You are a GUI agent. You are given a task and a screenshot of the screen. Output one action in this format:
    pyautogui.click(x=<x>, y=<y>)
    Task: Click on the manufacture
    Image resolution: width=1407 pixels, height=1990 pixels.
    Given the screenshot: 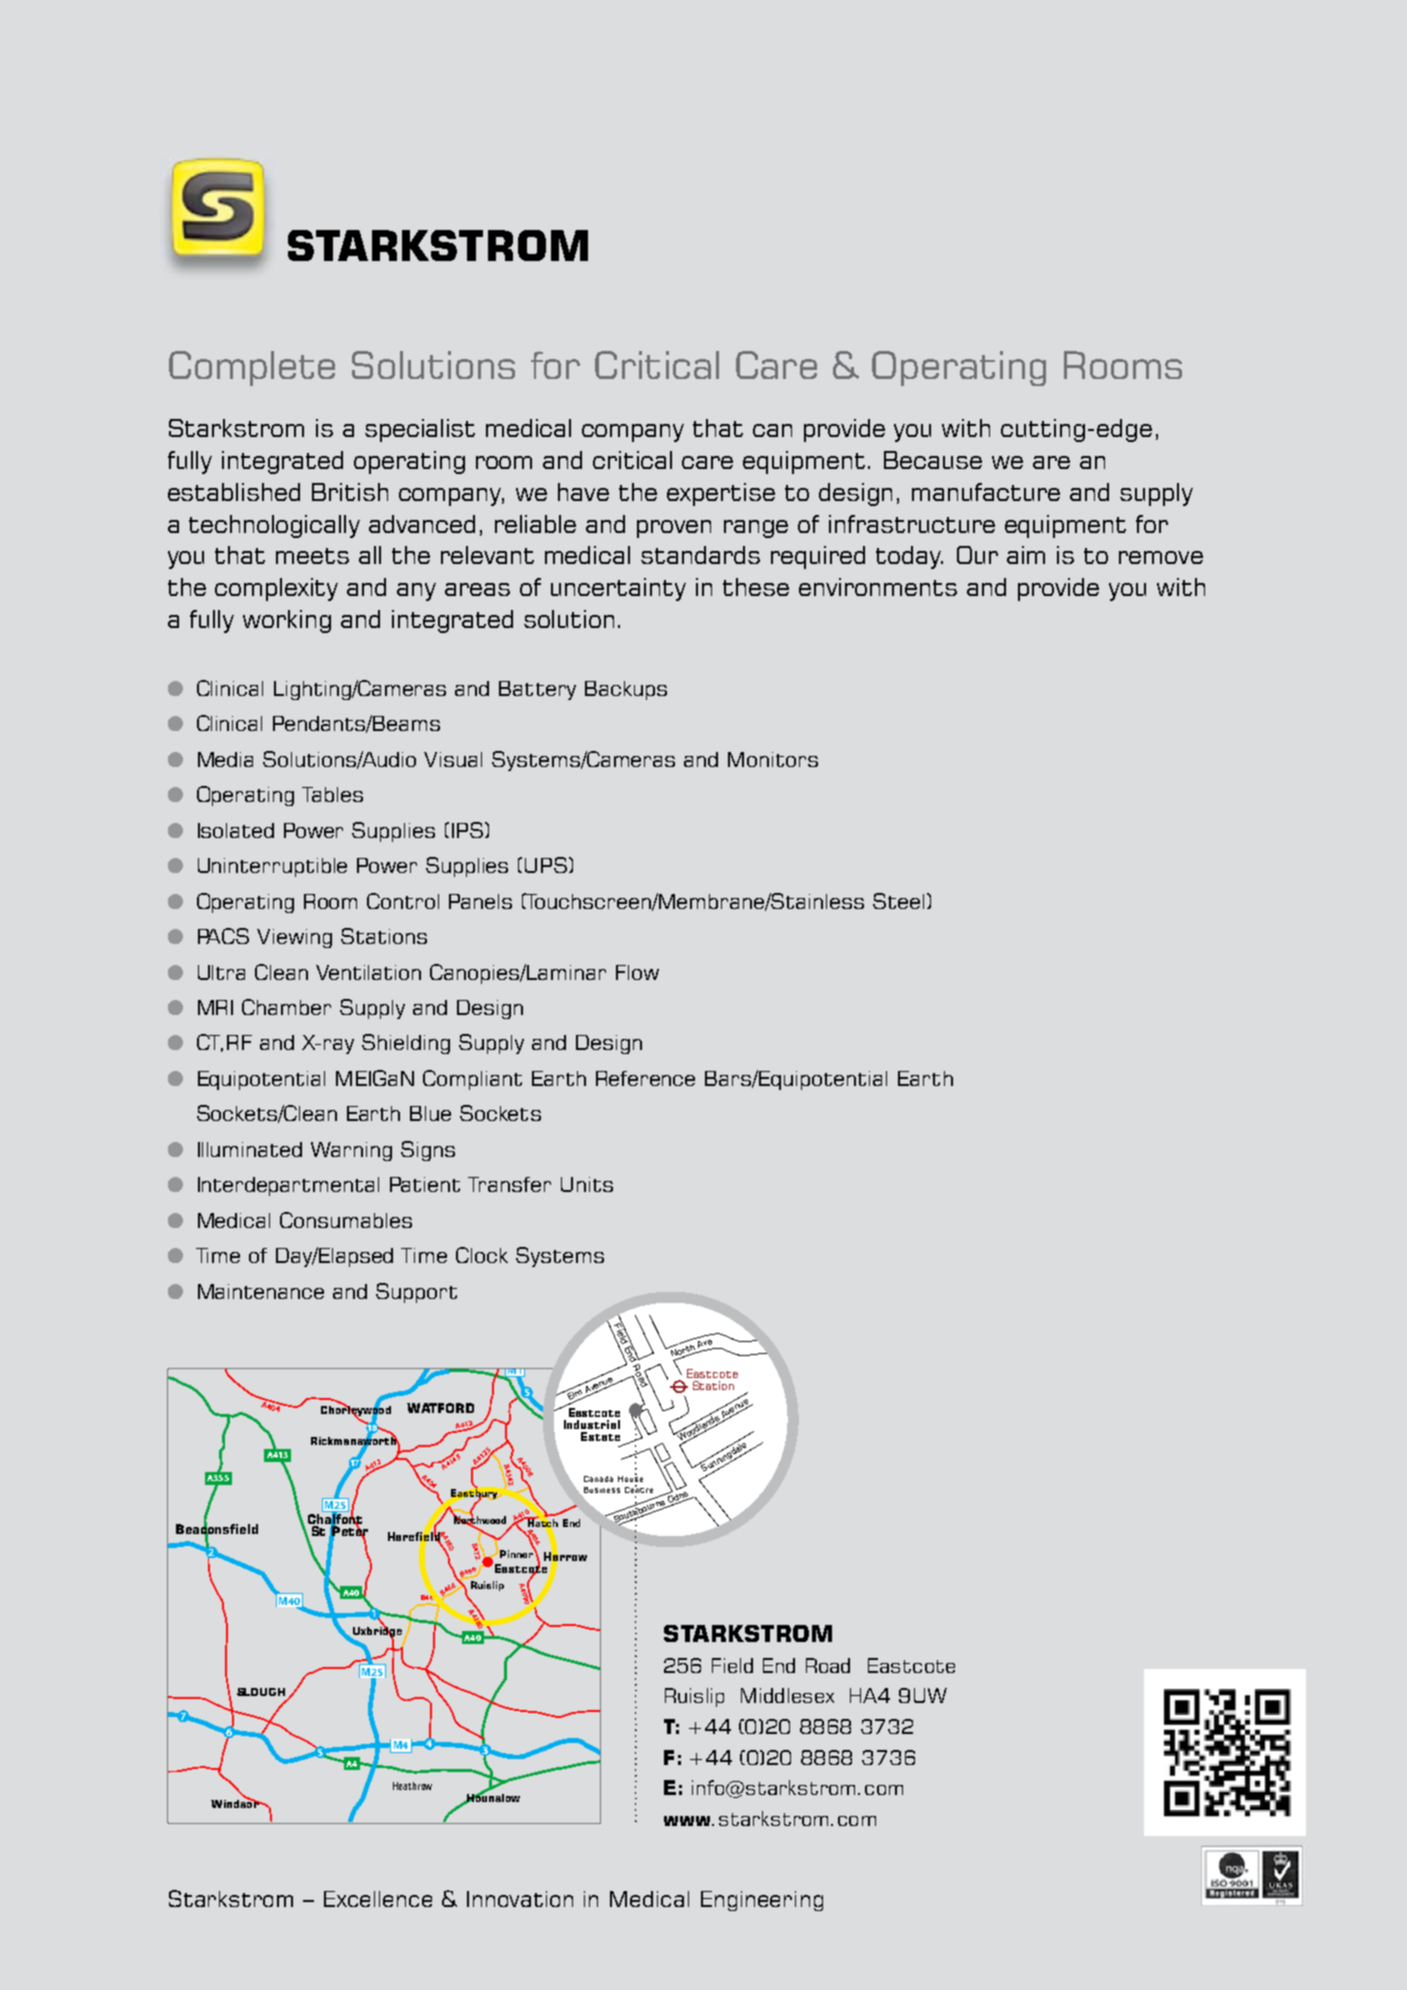 What is the action you would take?
    pyautogui.click(x=986, y=492)
